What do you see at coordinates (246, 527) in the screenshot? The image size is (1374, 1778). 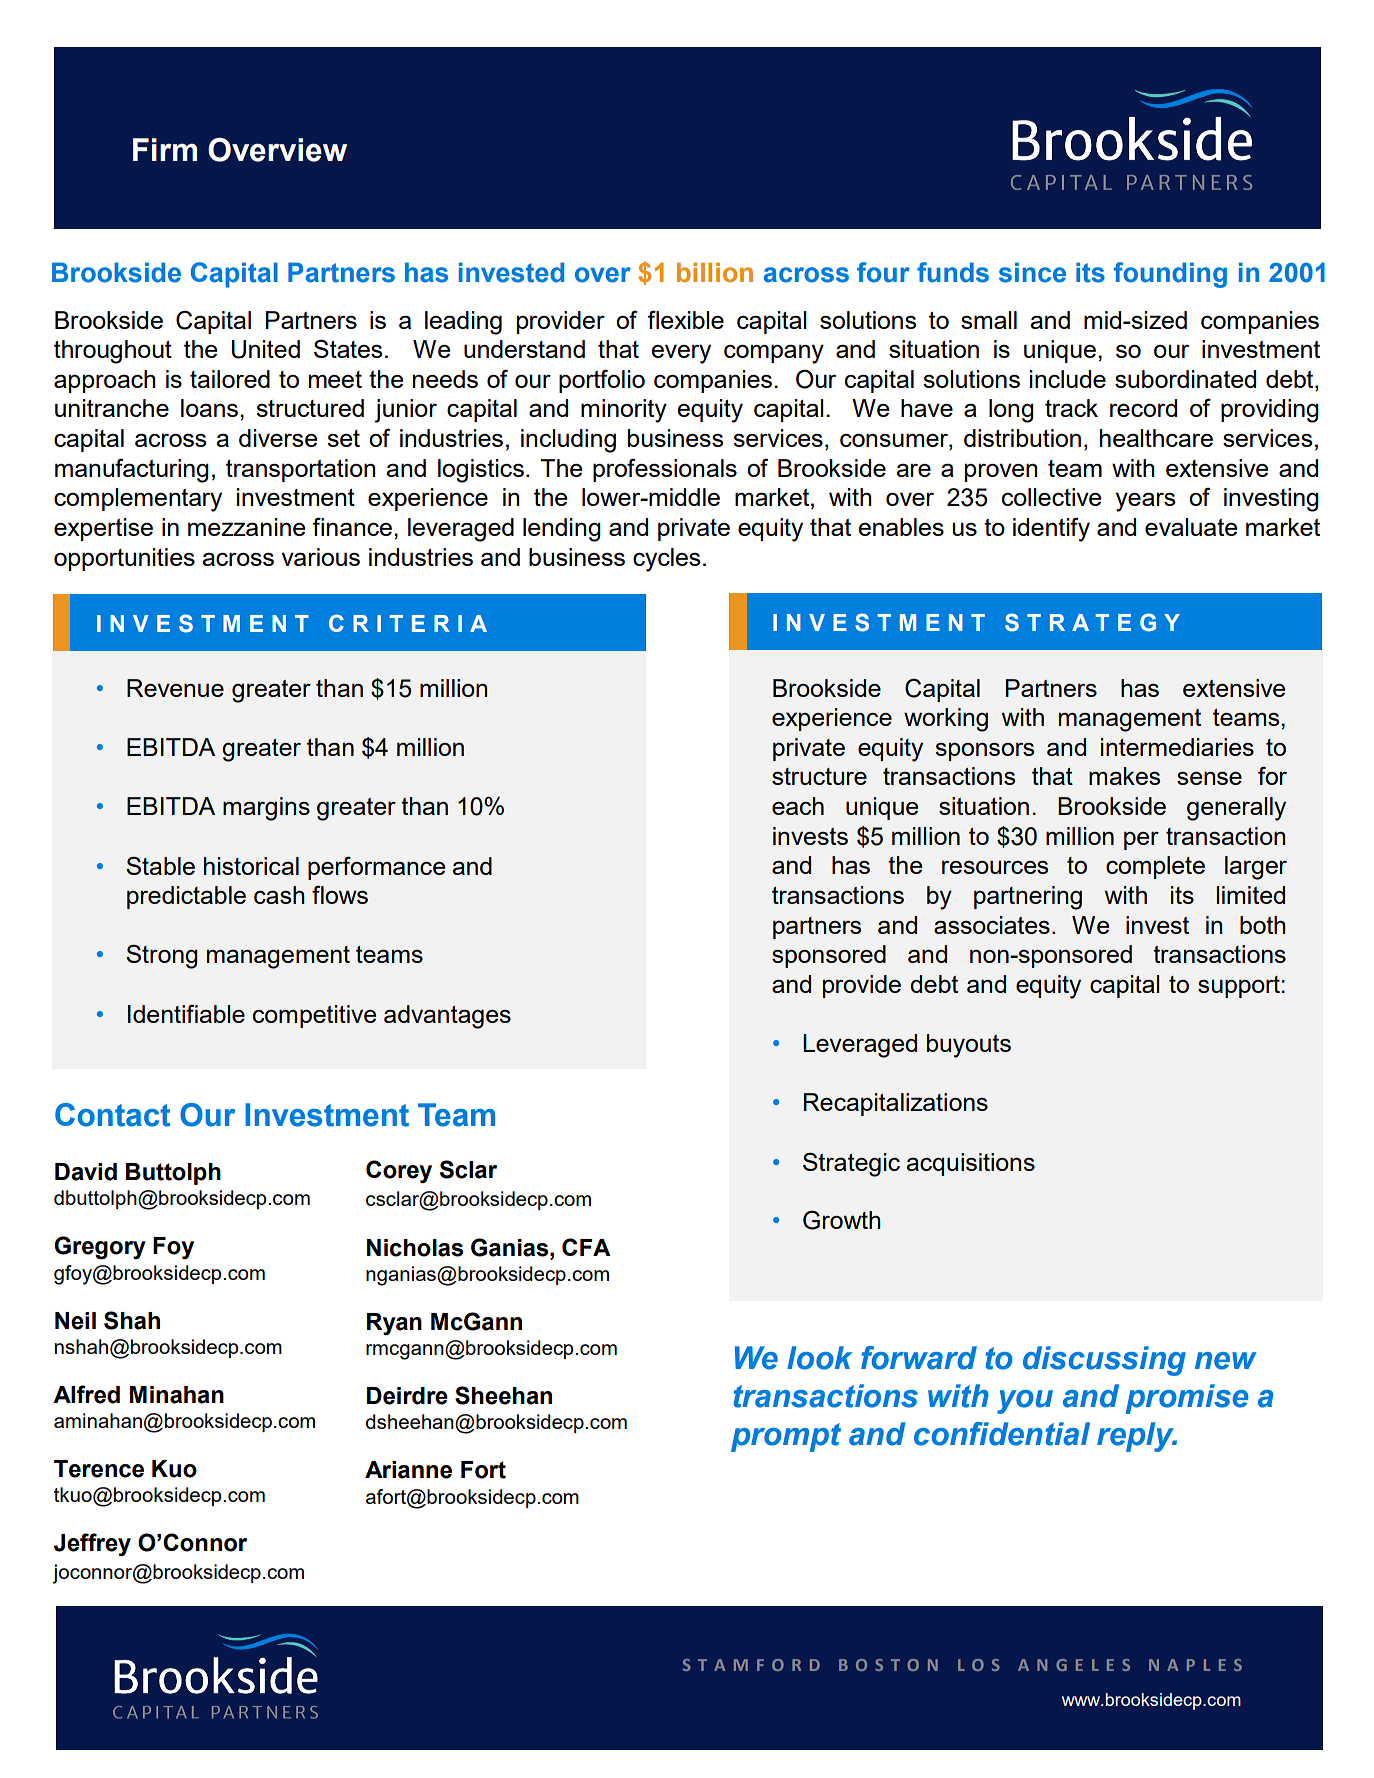 I see `mezzanine` at bounding box center [246, 527].
